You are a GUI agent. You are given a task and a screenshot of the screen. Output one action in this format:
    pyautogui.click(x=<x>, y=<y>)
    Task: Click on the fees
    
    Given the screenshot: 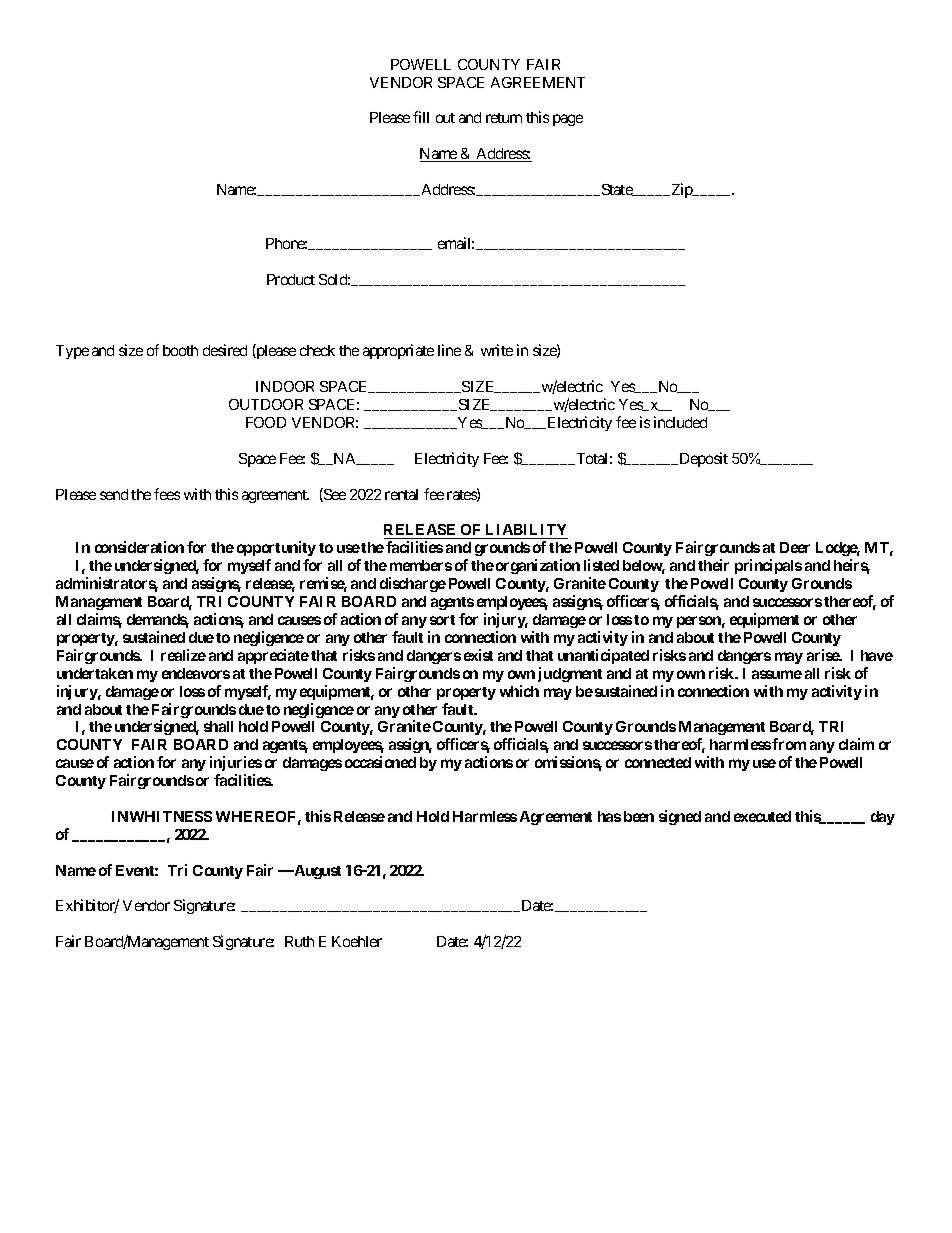 What is the action you would take?
    pyautogui.click(x=167, y=494)
